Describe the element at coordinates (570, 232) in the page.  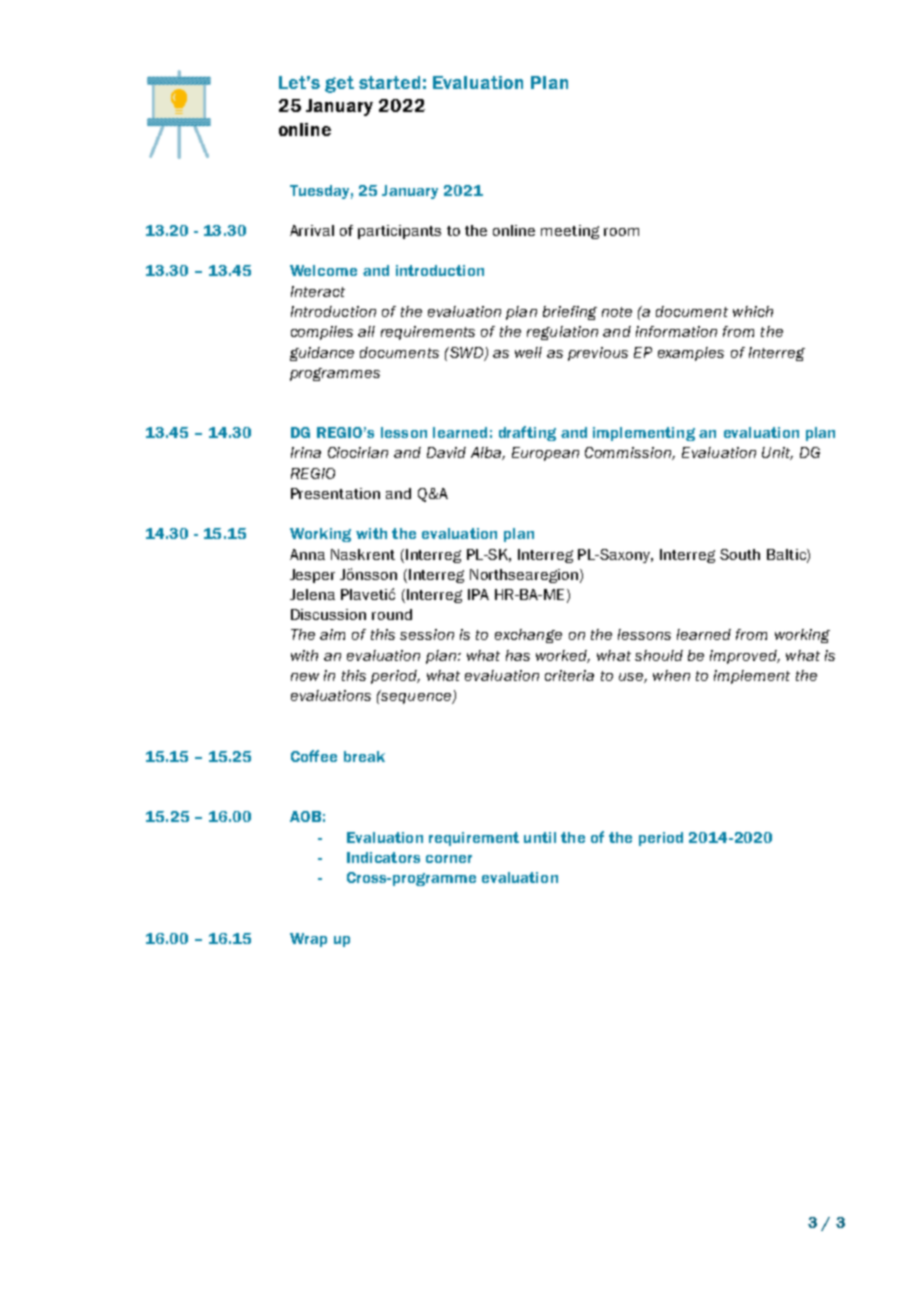
I see `meeting` at that location.
